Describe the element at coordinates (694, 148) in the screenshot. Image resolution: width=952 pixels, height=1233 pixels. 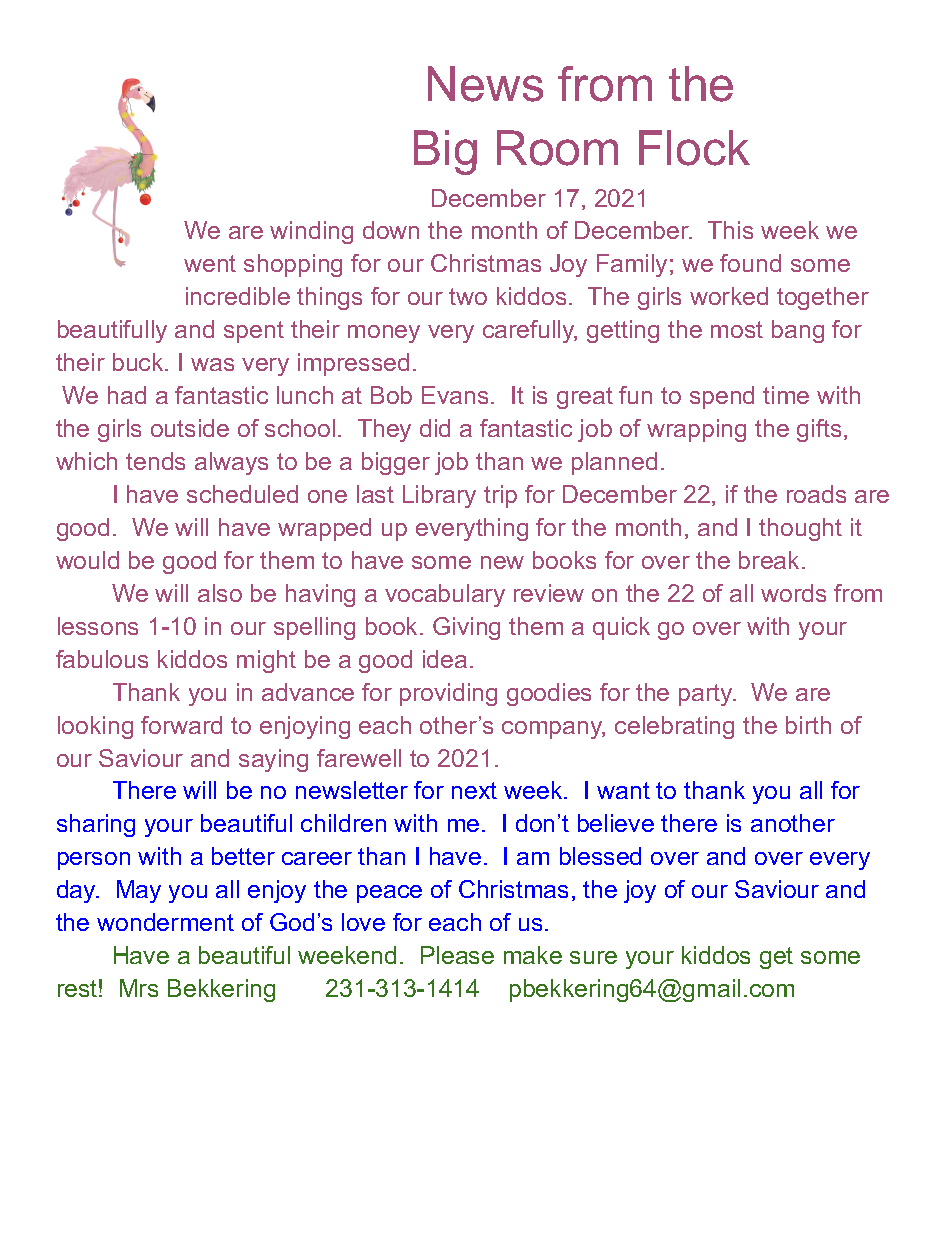
I see `Flock` at that location.
